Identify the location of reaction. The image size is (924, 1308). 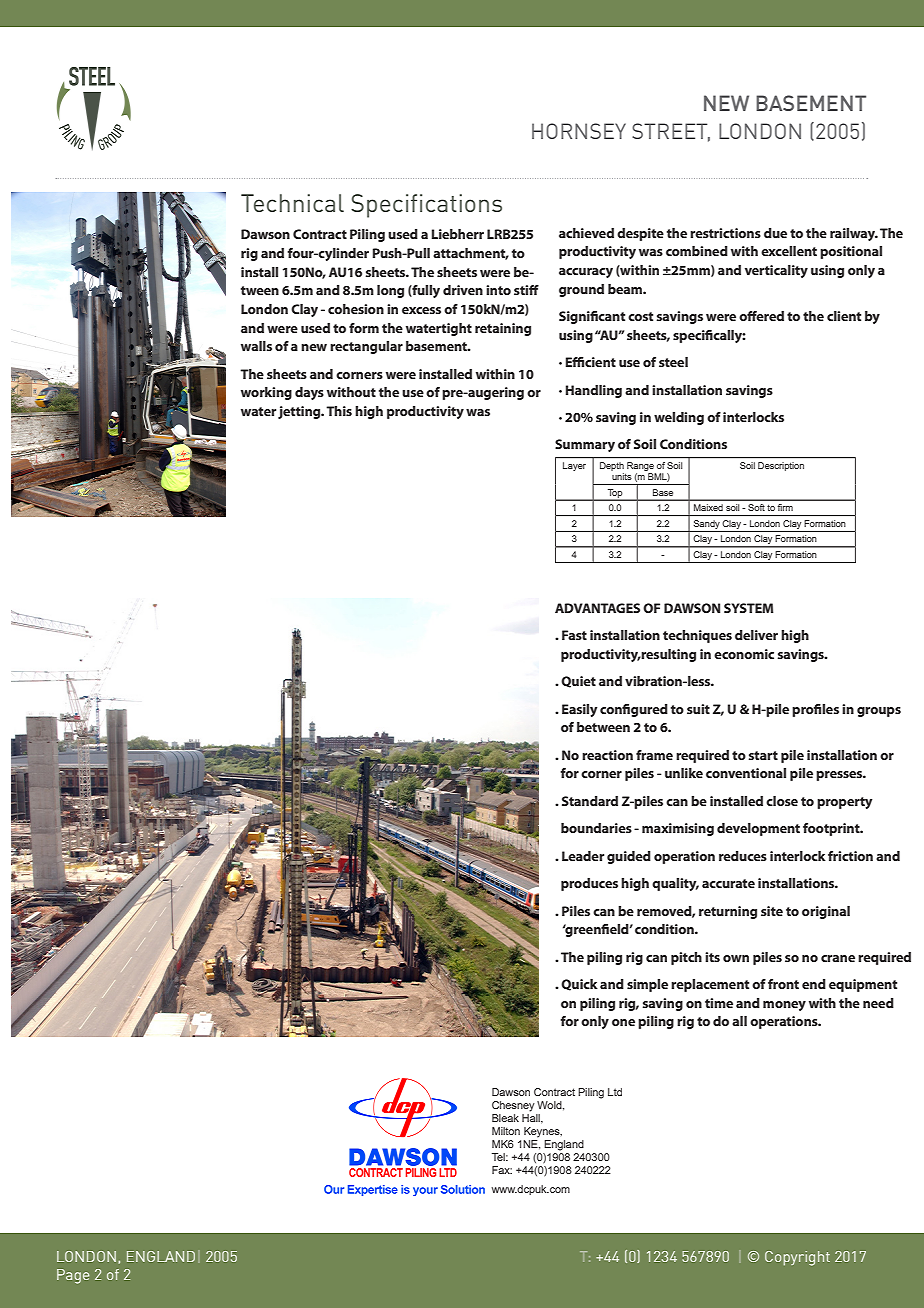
(607, 755).
